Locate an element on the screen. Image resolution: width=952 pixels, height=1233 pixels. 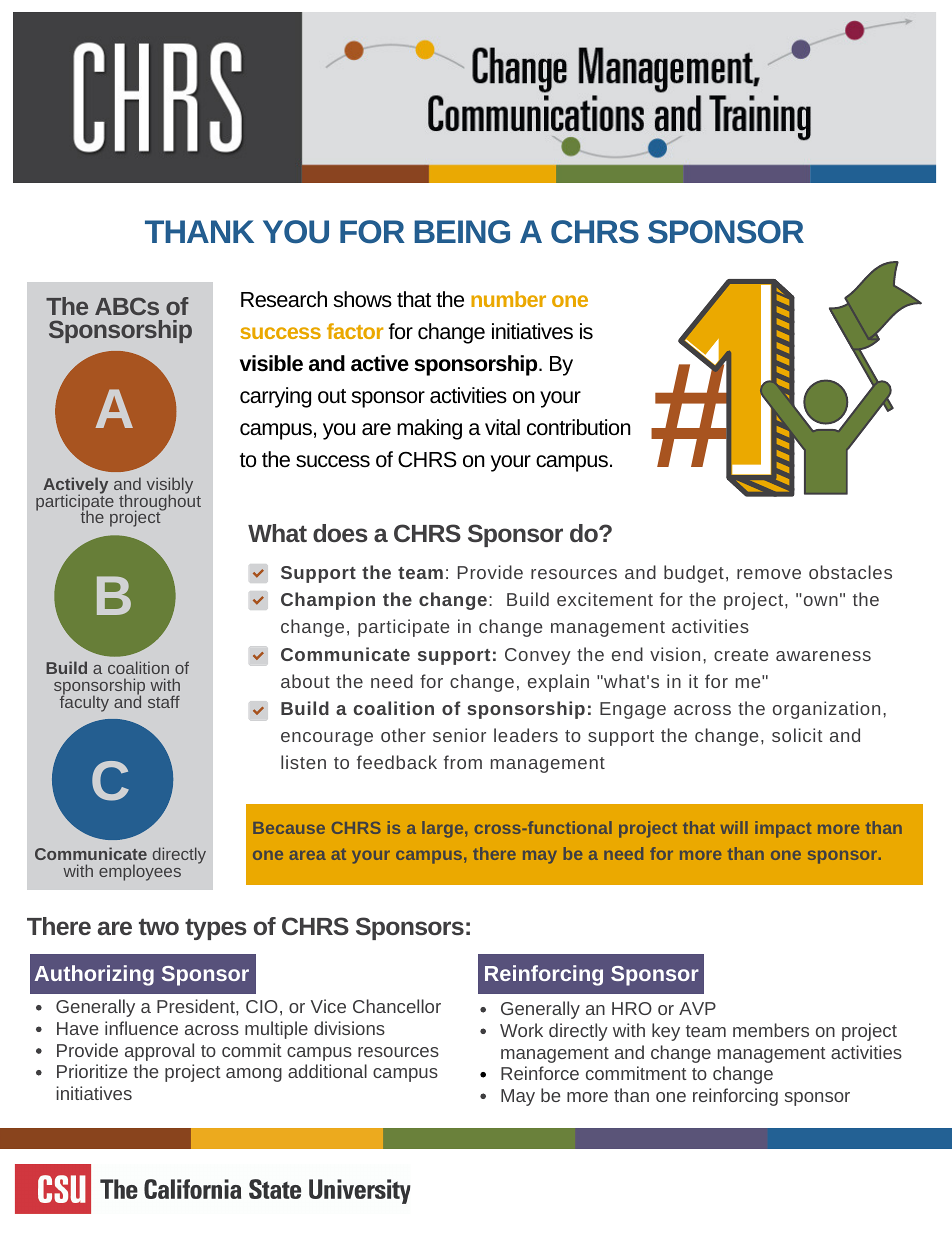
BEING is located at coordinates (462, 232).
